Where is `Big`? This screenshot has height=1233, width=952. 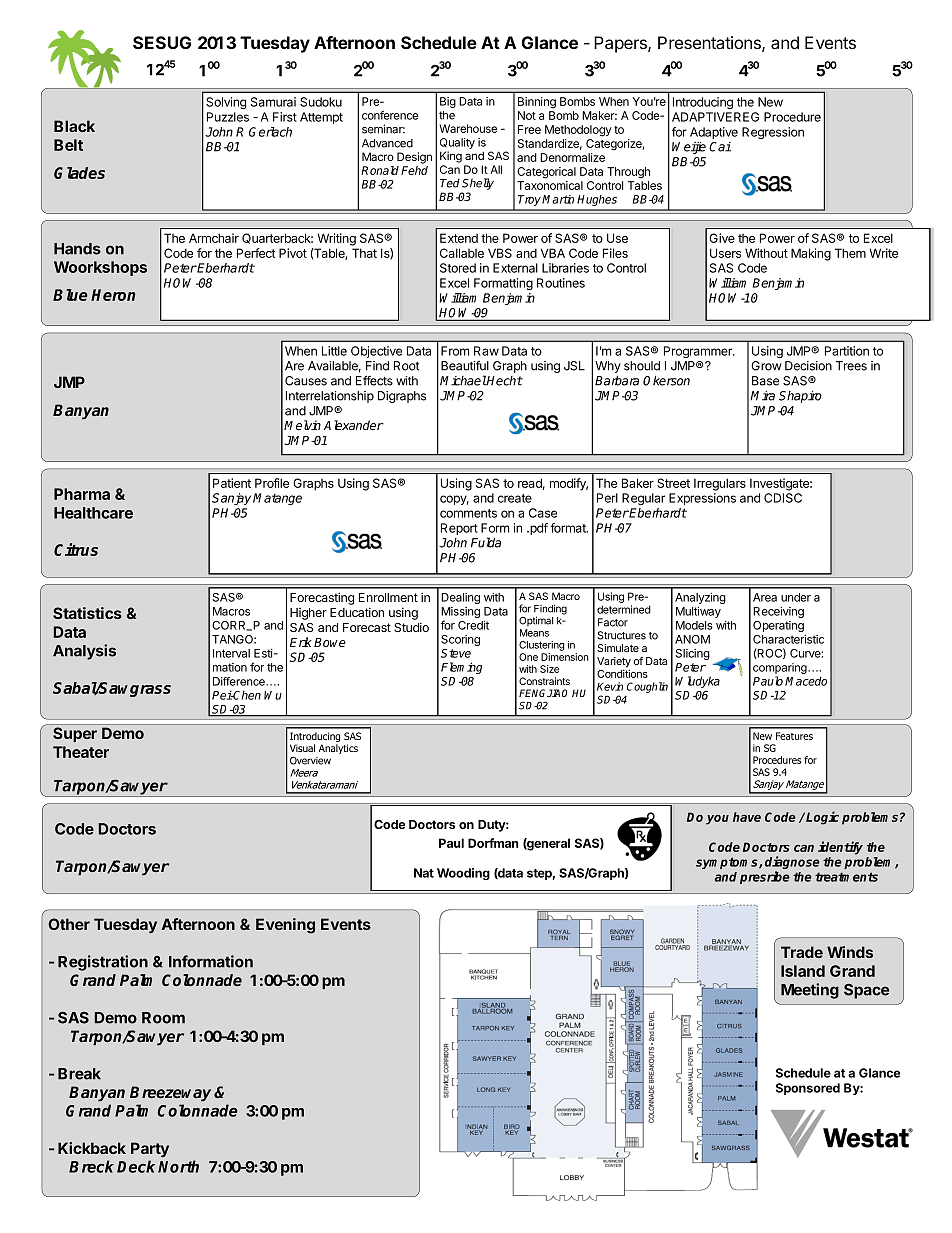 Big is located at coordinates (448, 102).
